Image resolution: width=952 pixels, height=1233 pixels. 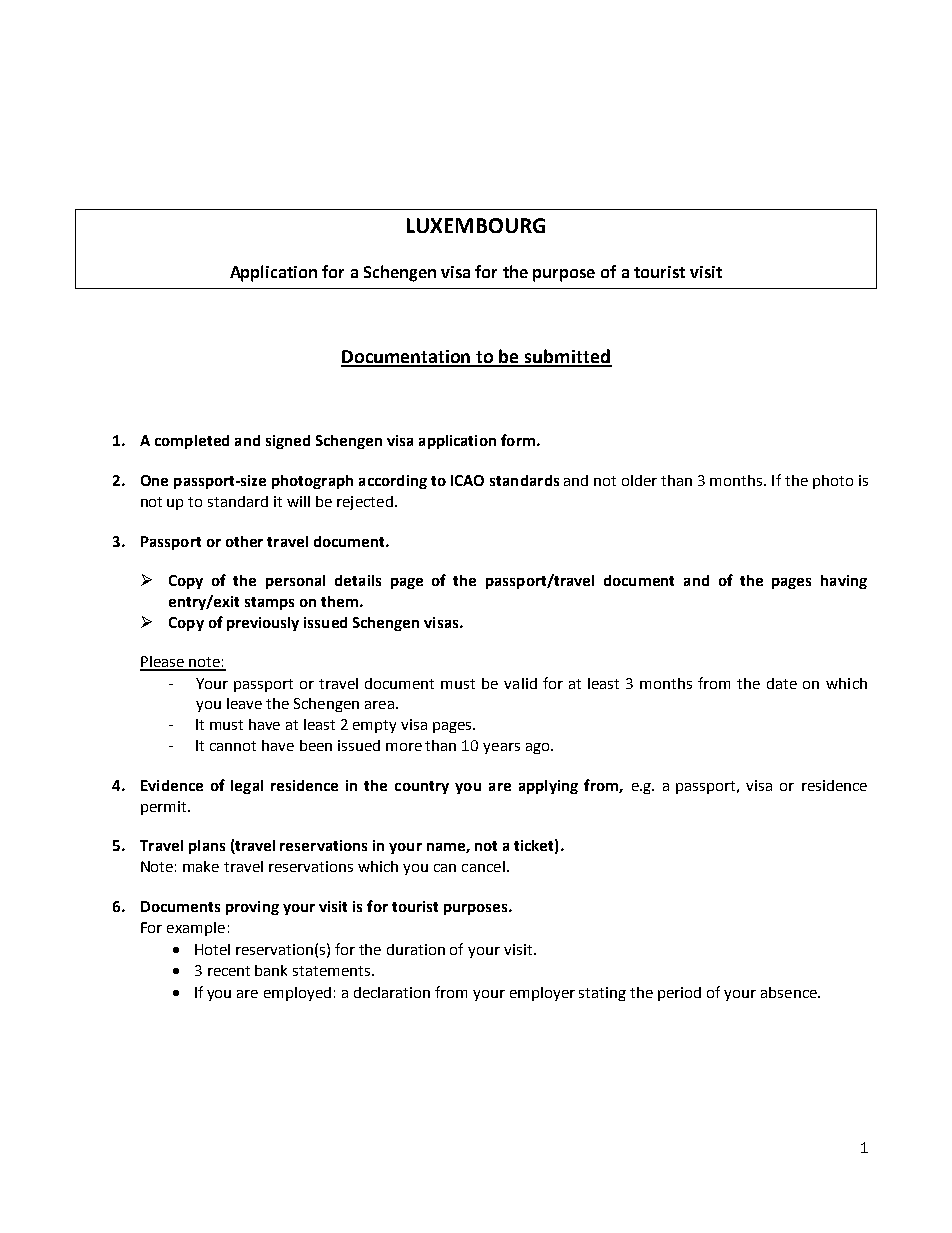 What do you see at coordinates (476, 225) in the image?
I see `LUXEMBOURG` at bounding box center [476, 225].
